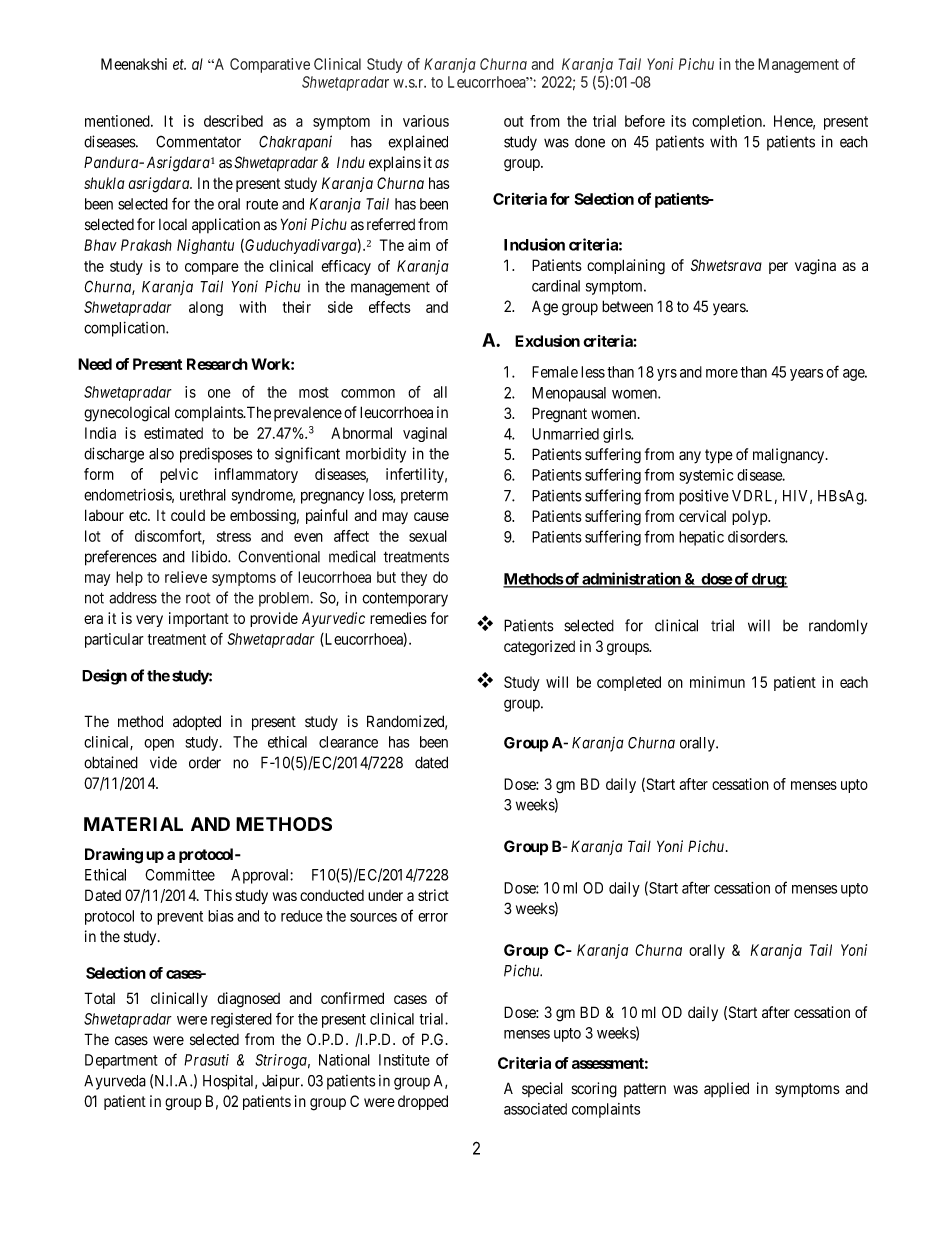  I want to click on clearance, so click(348, 742).
